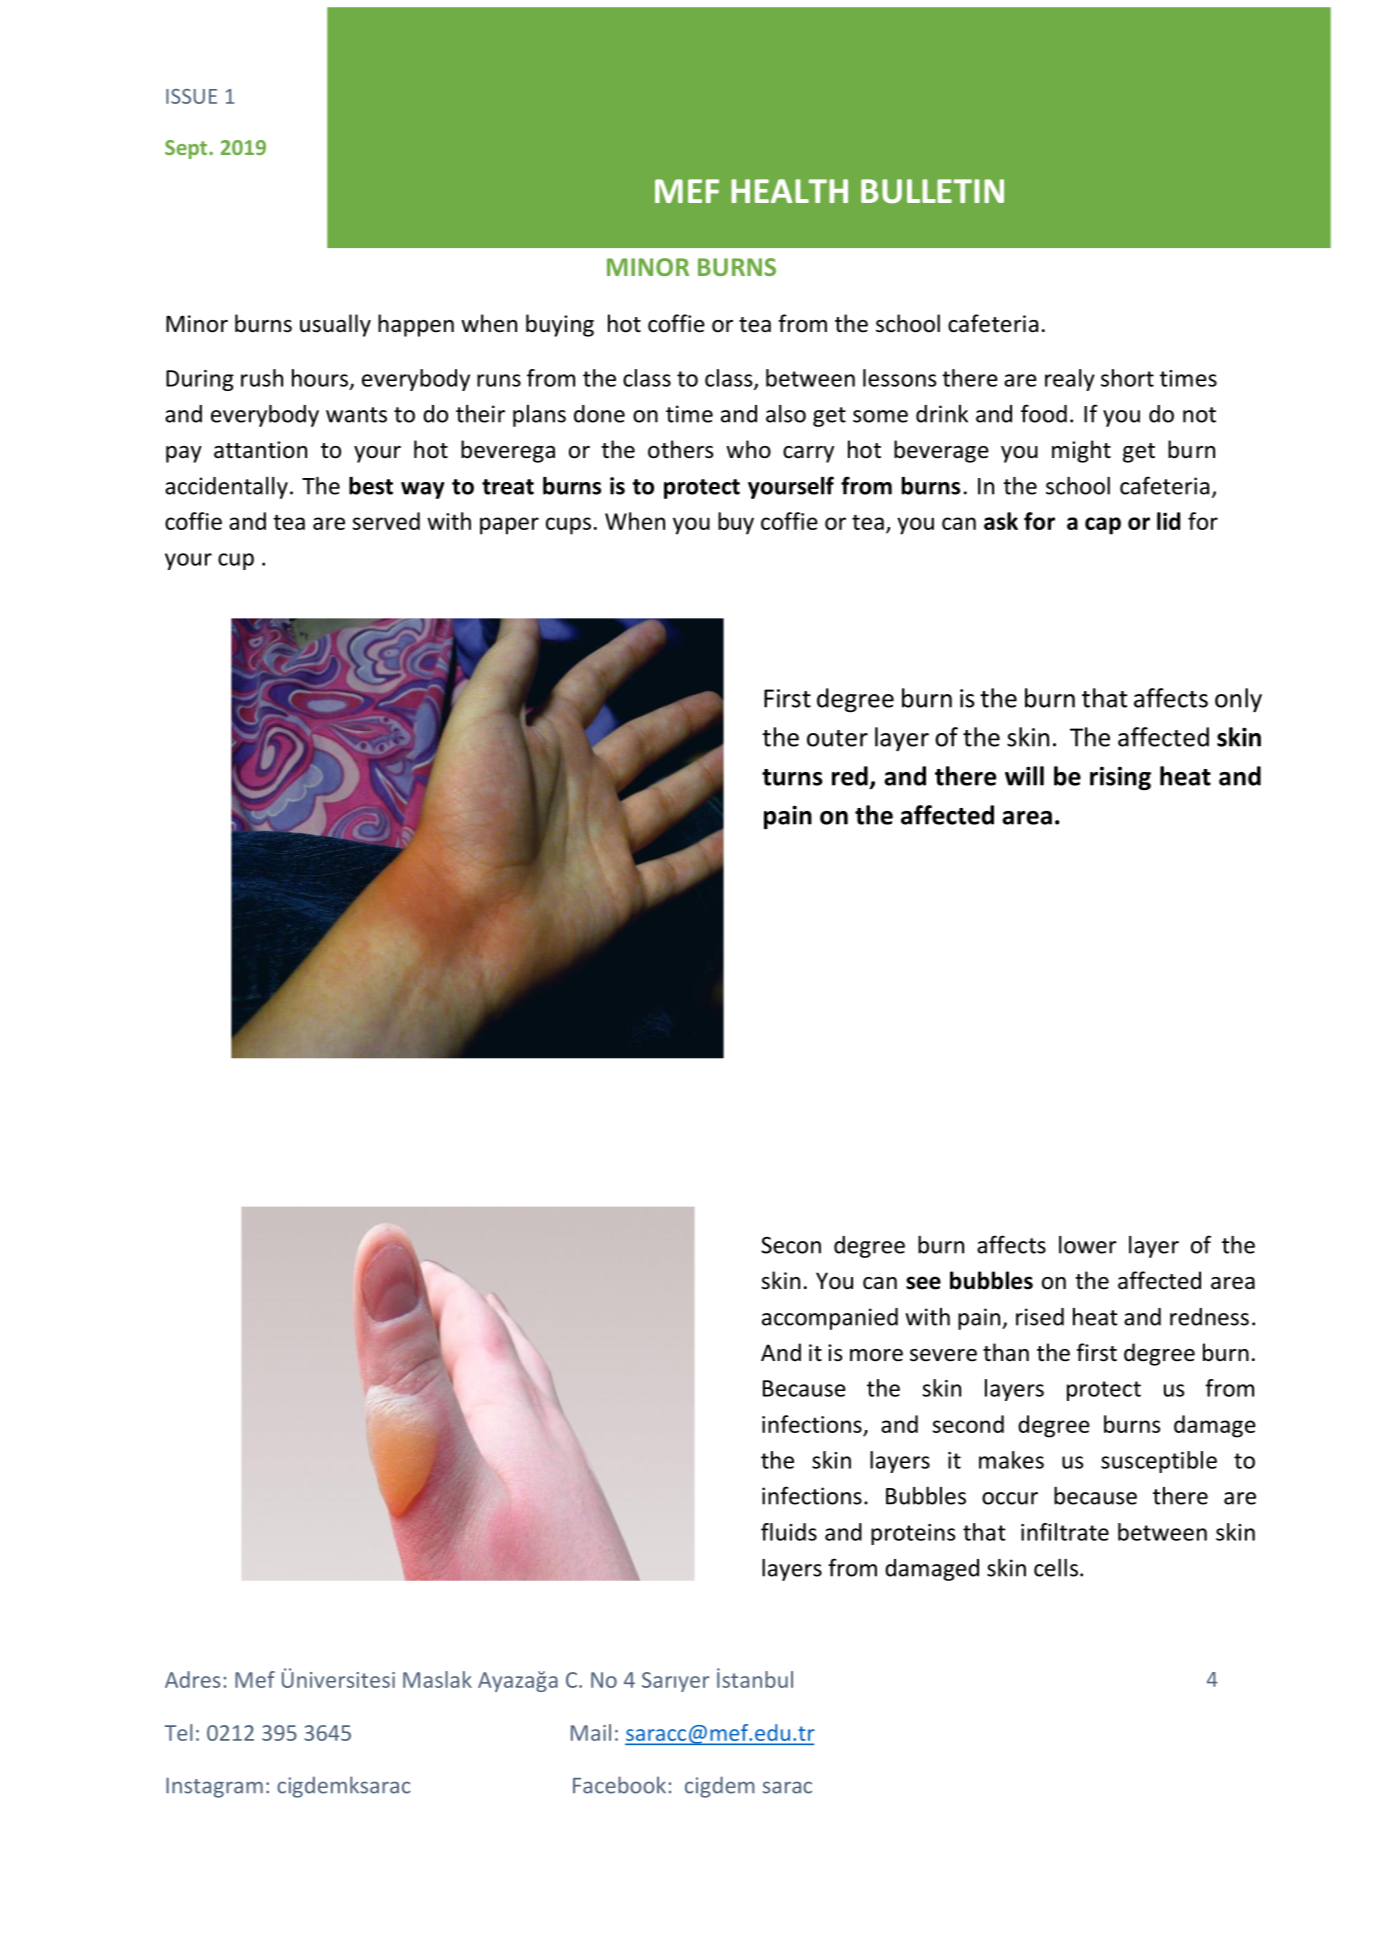  Describe the element at coordinates (214, 1788) in the page. I see `Instagram` at that location.
